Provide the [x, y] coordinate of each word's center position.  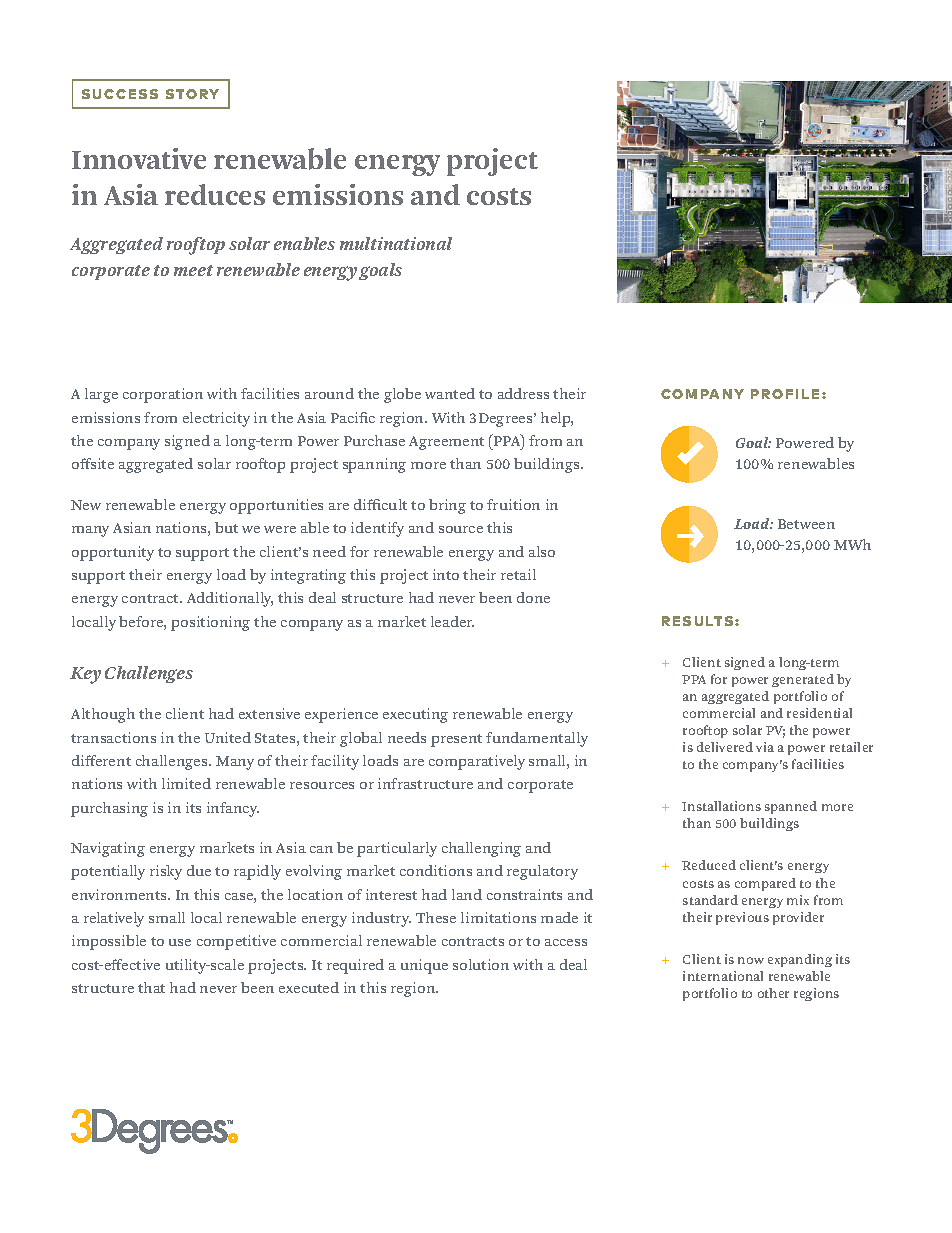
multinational [396, 243]
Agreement [446, 443]
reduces [215, 194]
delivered [725, 747]
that [151, 987]
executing [415, 715]
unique [424, 966]
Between [806, 524]
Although [103, 715]
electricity [216, 419]
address [523, 393]
